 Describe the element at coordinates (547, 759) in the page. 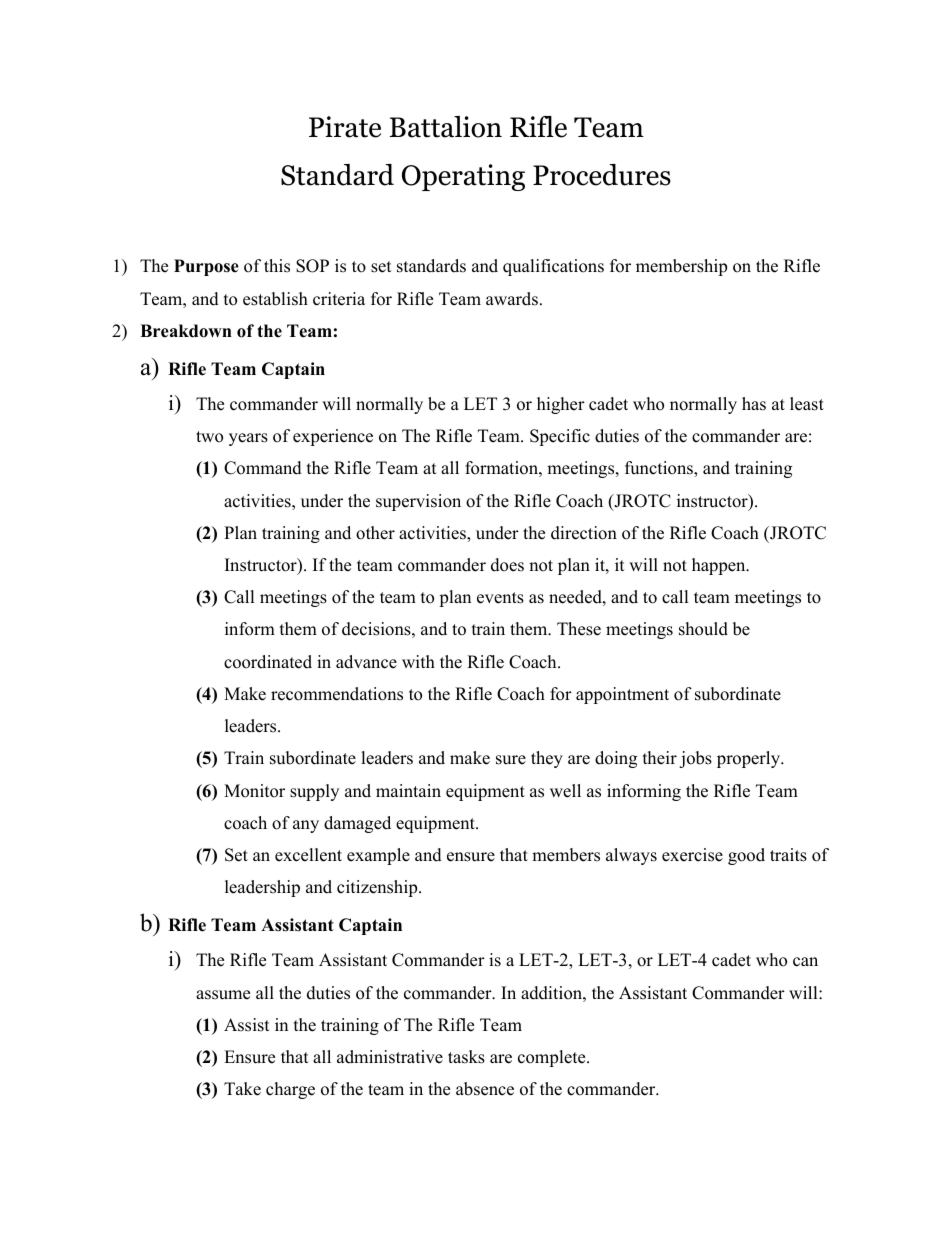

I see `they` at that location.
